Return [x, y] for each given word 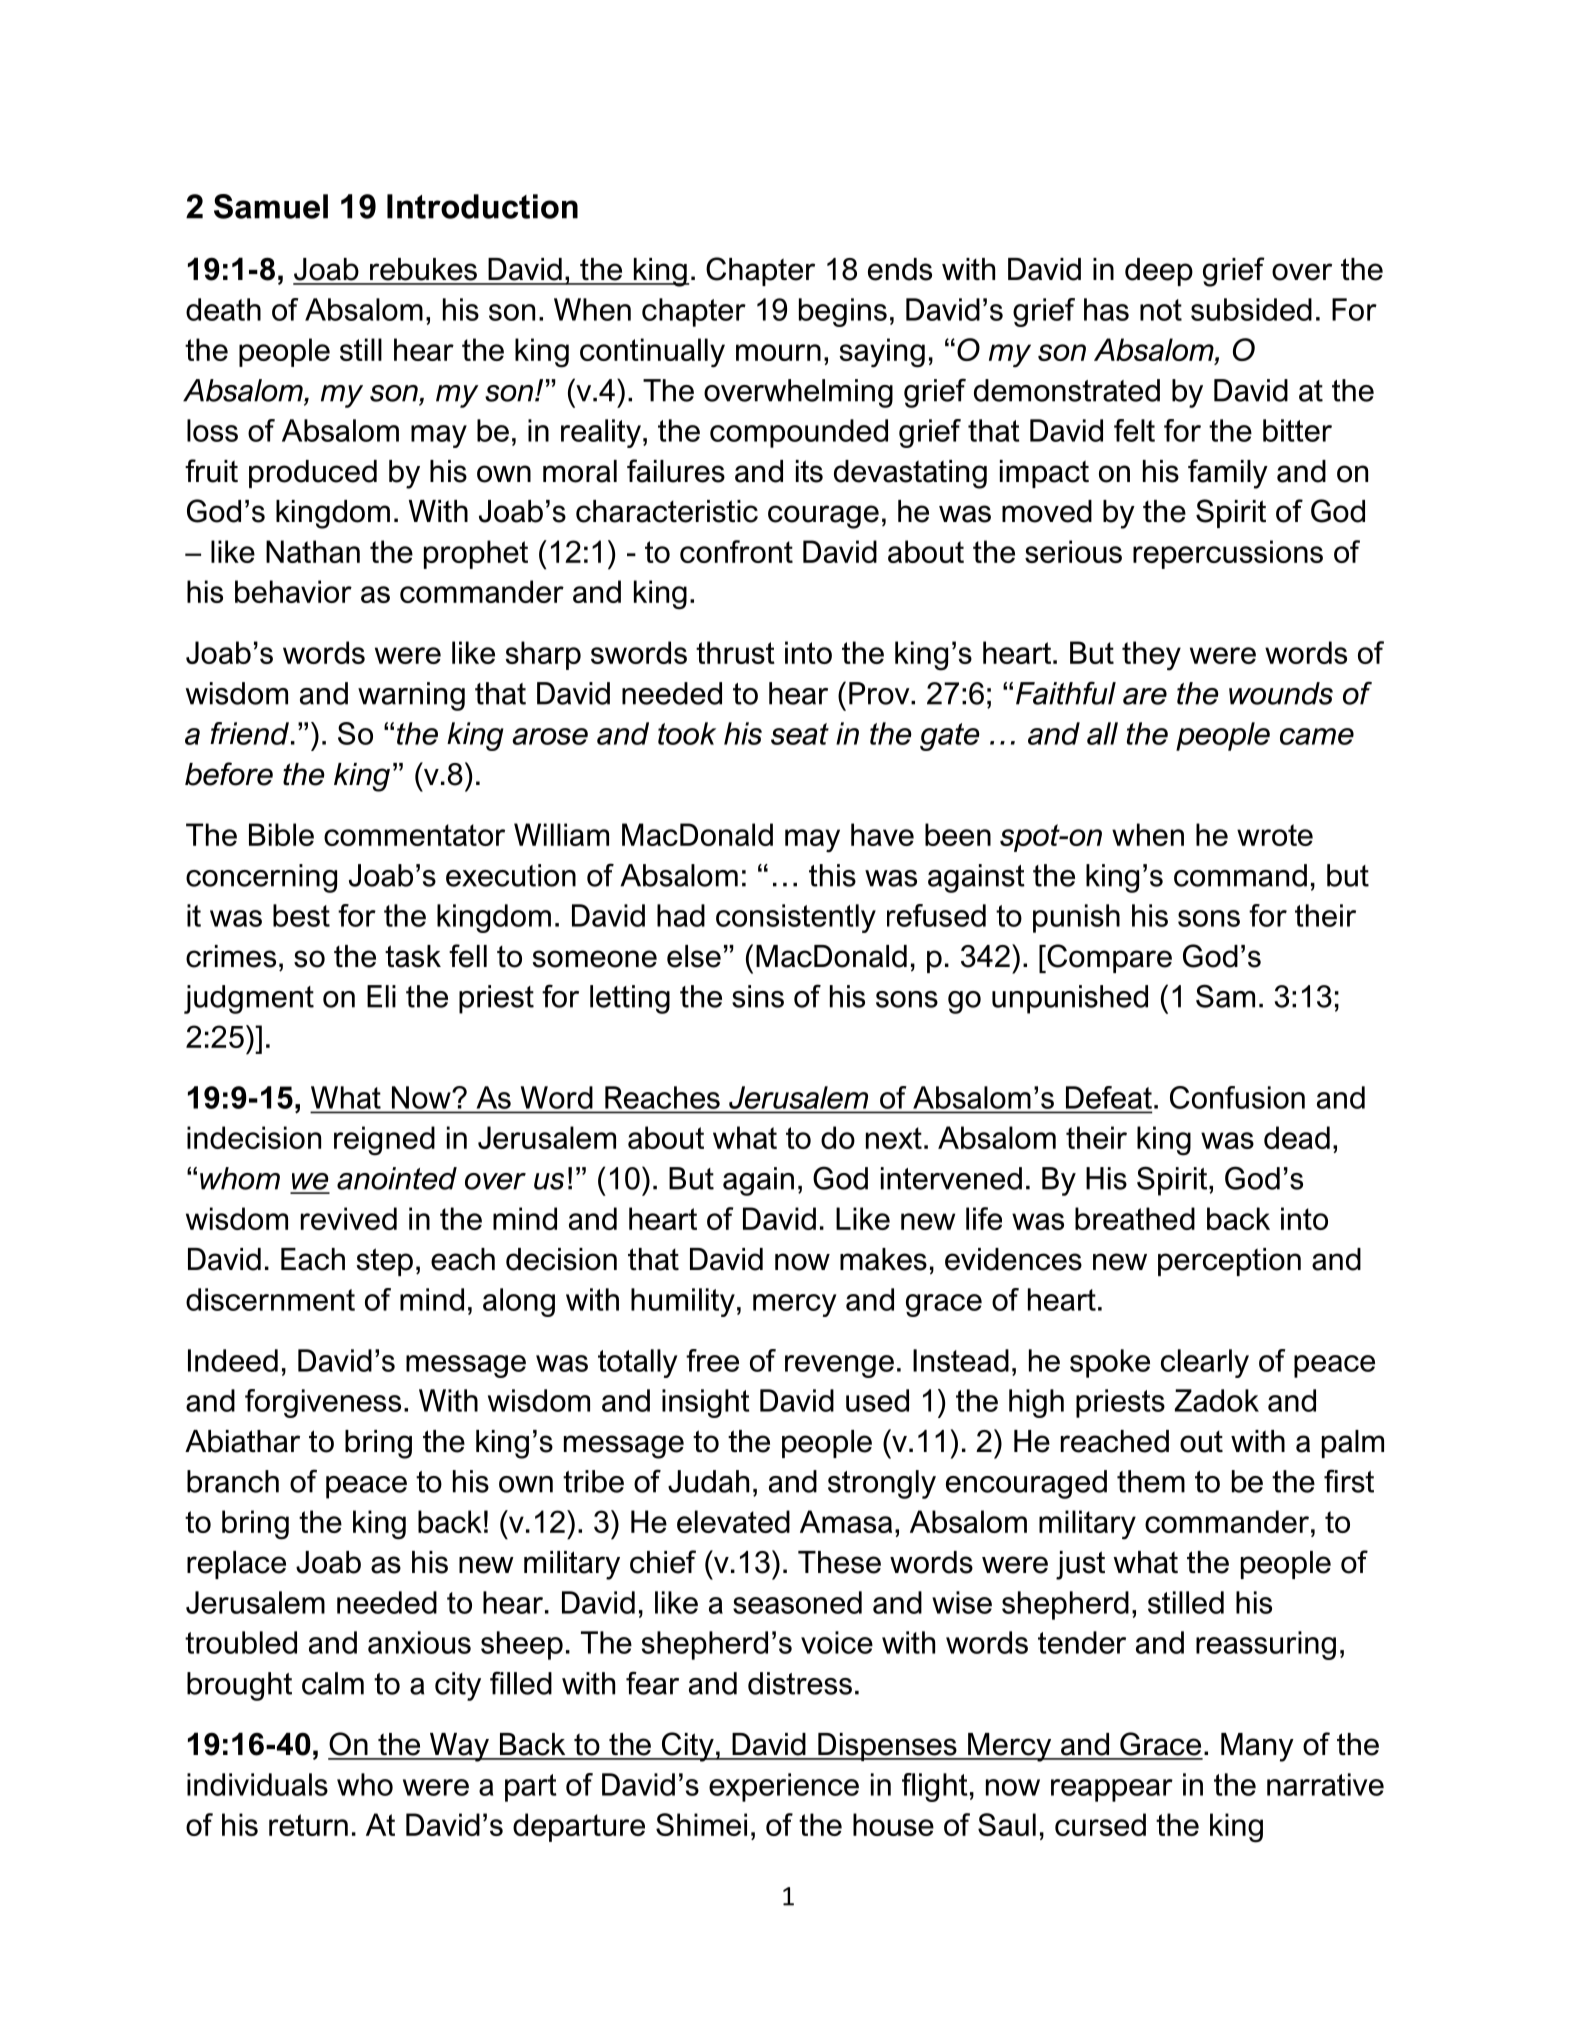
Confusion [1237, 1097]
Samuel [271, 206]
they [1151, 656]
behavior [293, 591]
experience [784, 1787]
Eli [381, 996]
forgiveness [323, 1403]
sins [758, 996]
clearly [1205, 1363]
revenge [839, 1366]
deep [1159, 272]
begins [843, 312]
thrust [735, 652]
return [308, 1825]
